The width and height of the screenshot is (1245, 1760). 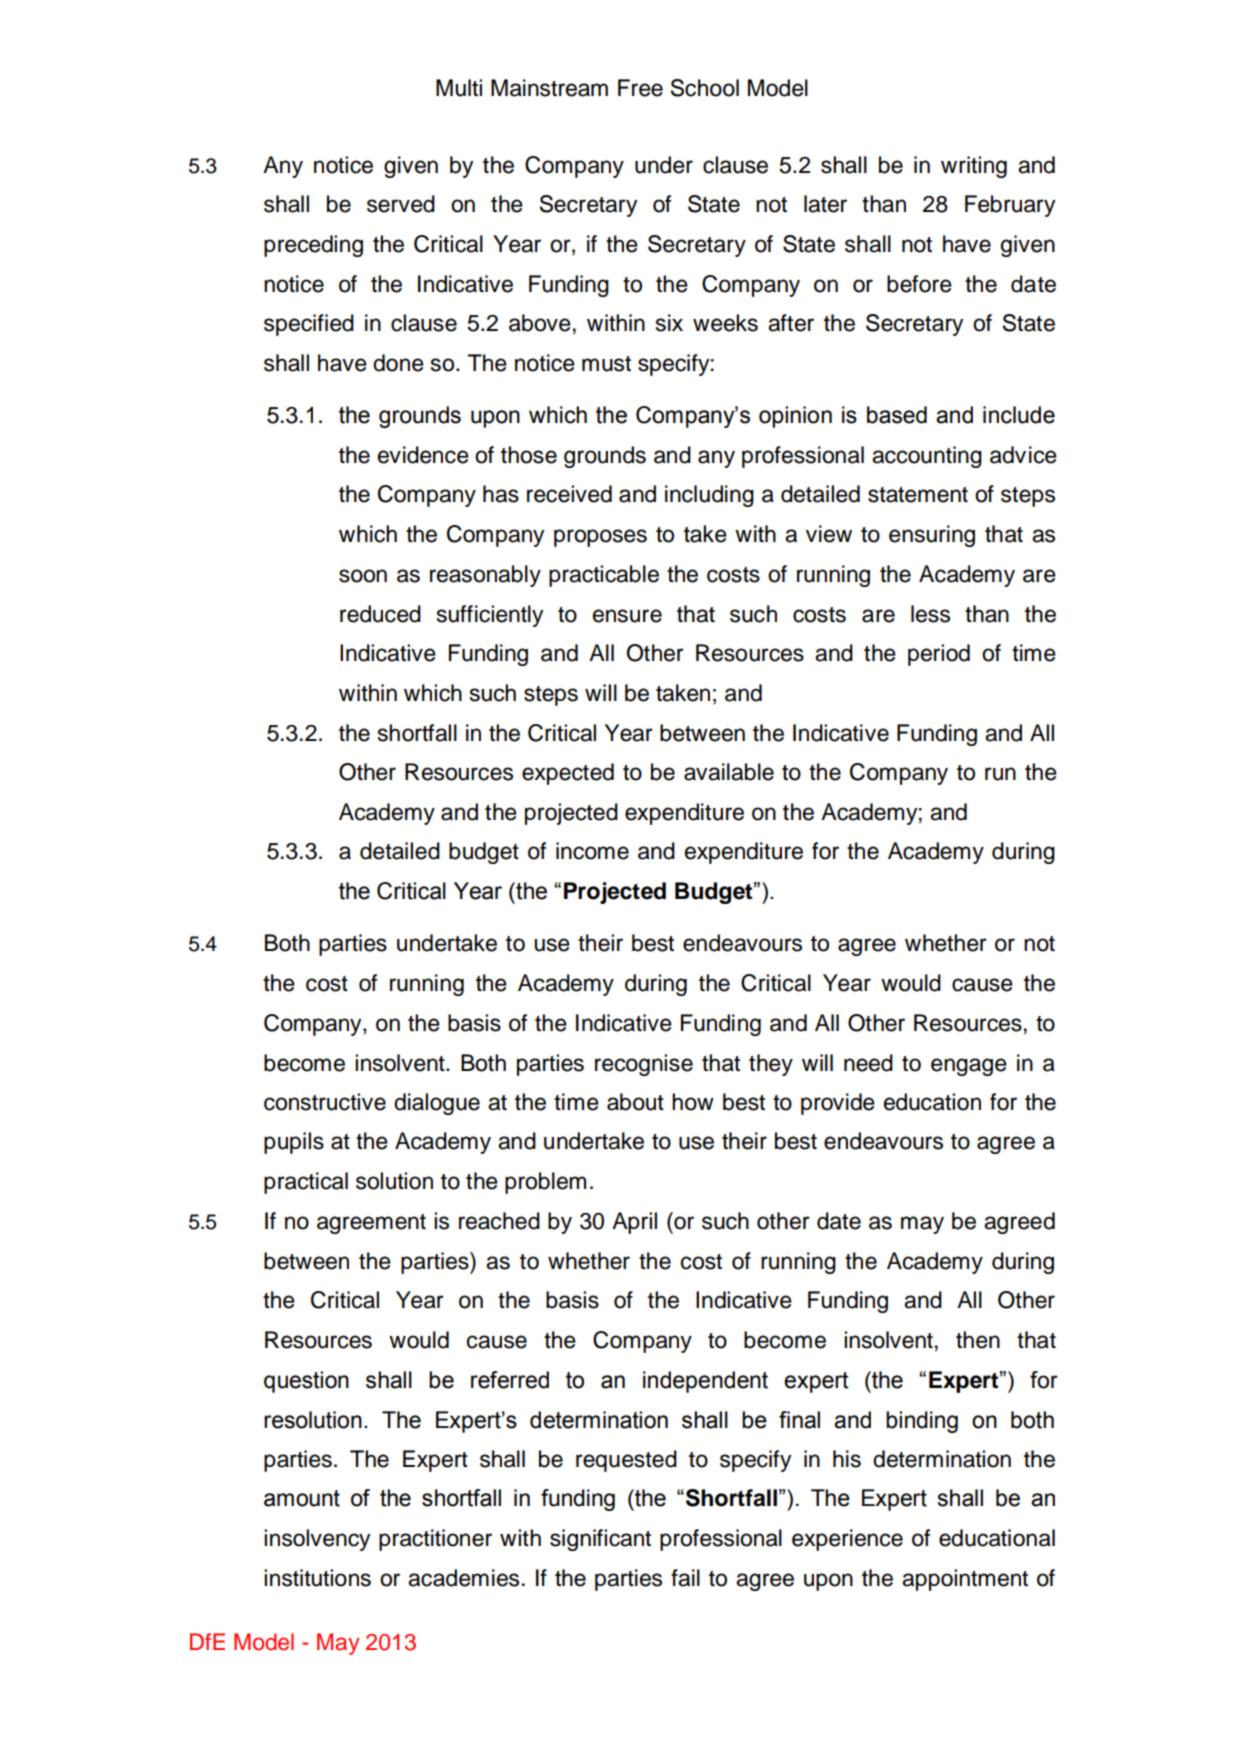 I want to click on accounting, so click(x=927, y=457).
